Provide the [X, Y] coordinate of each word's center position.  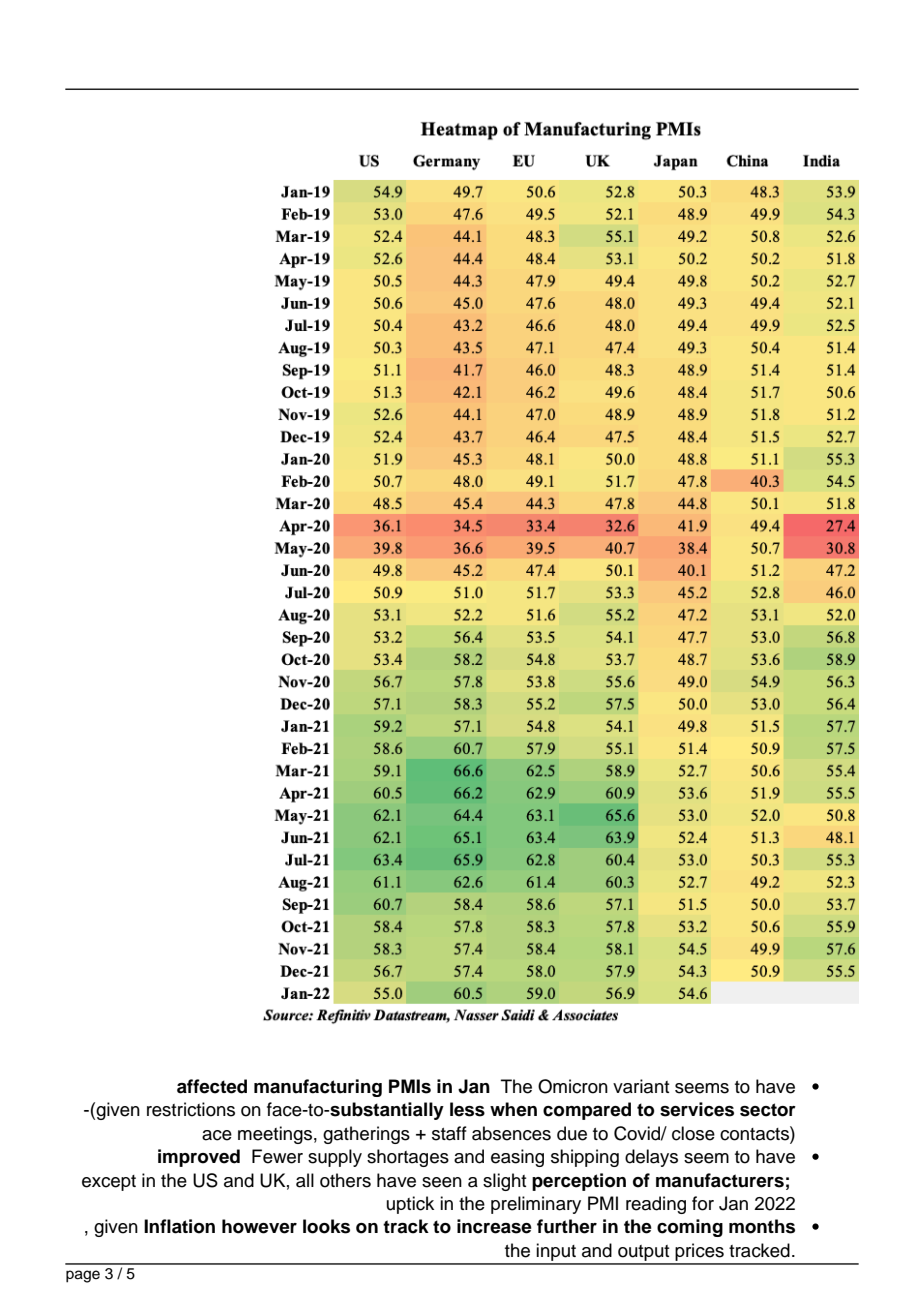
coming [690, 1228]
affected [212, 1086]
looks [326, 1226]
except [109, 1183]
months [762, 1226]
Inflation [179, 1226]
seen [442, 1182]
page [83, 1276]
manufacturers [720, 1180]
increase [494, 1226]
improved [199, 1158]
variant [641, 1086]
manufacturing [318, 1088]
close [693, 1133]
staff [449, 1133]
